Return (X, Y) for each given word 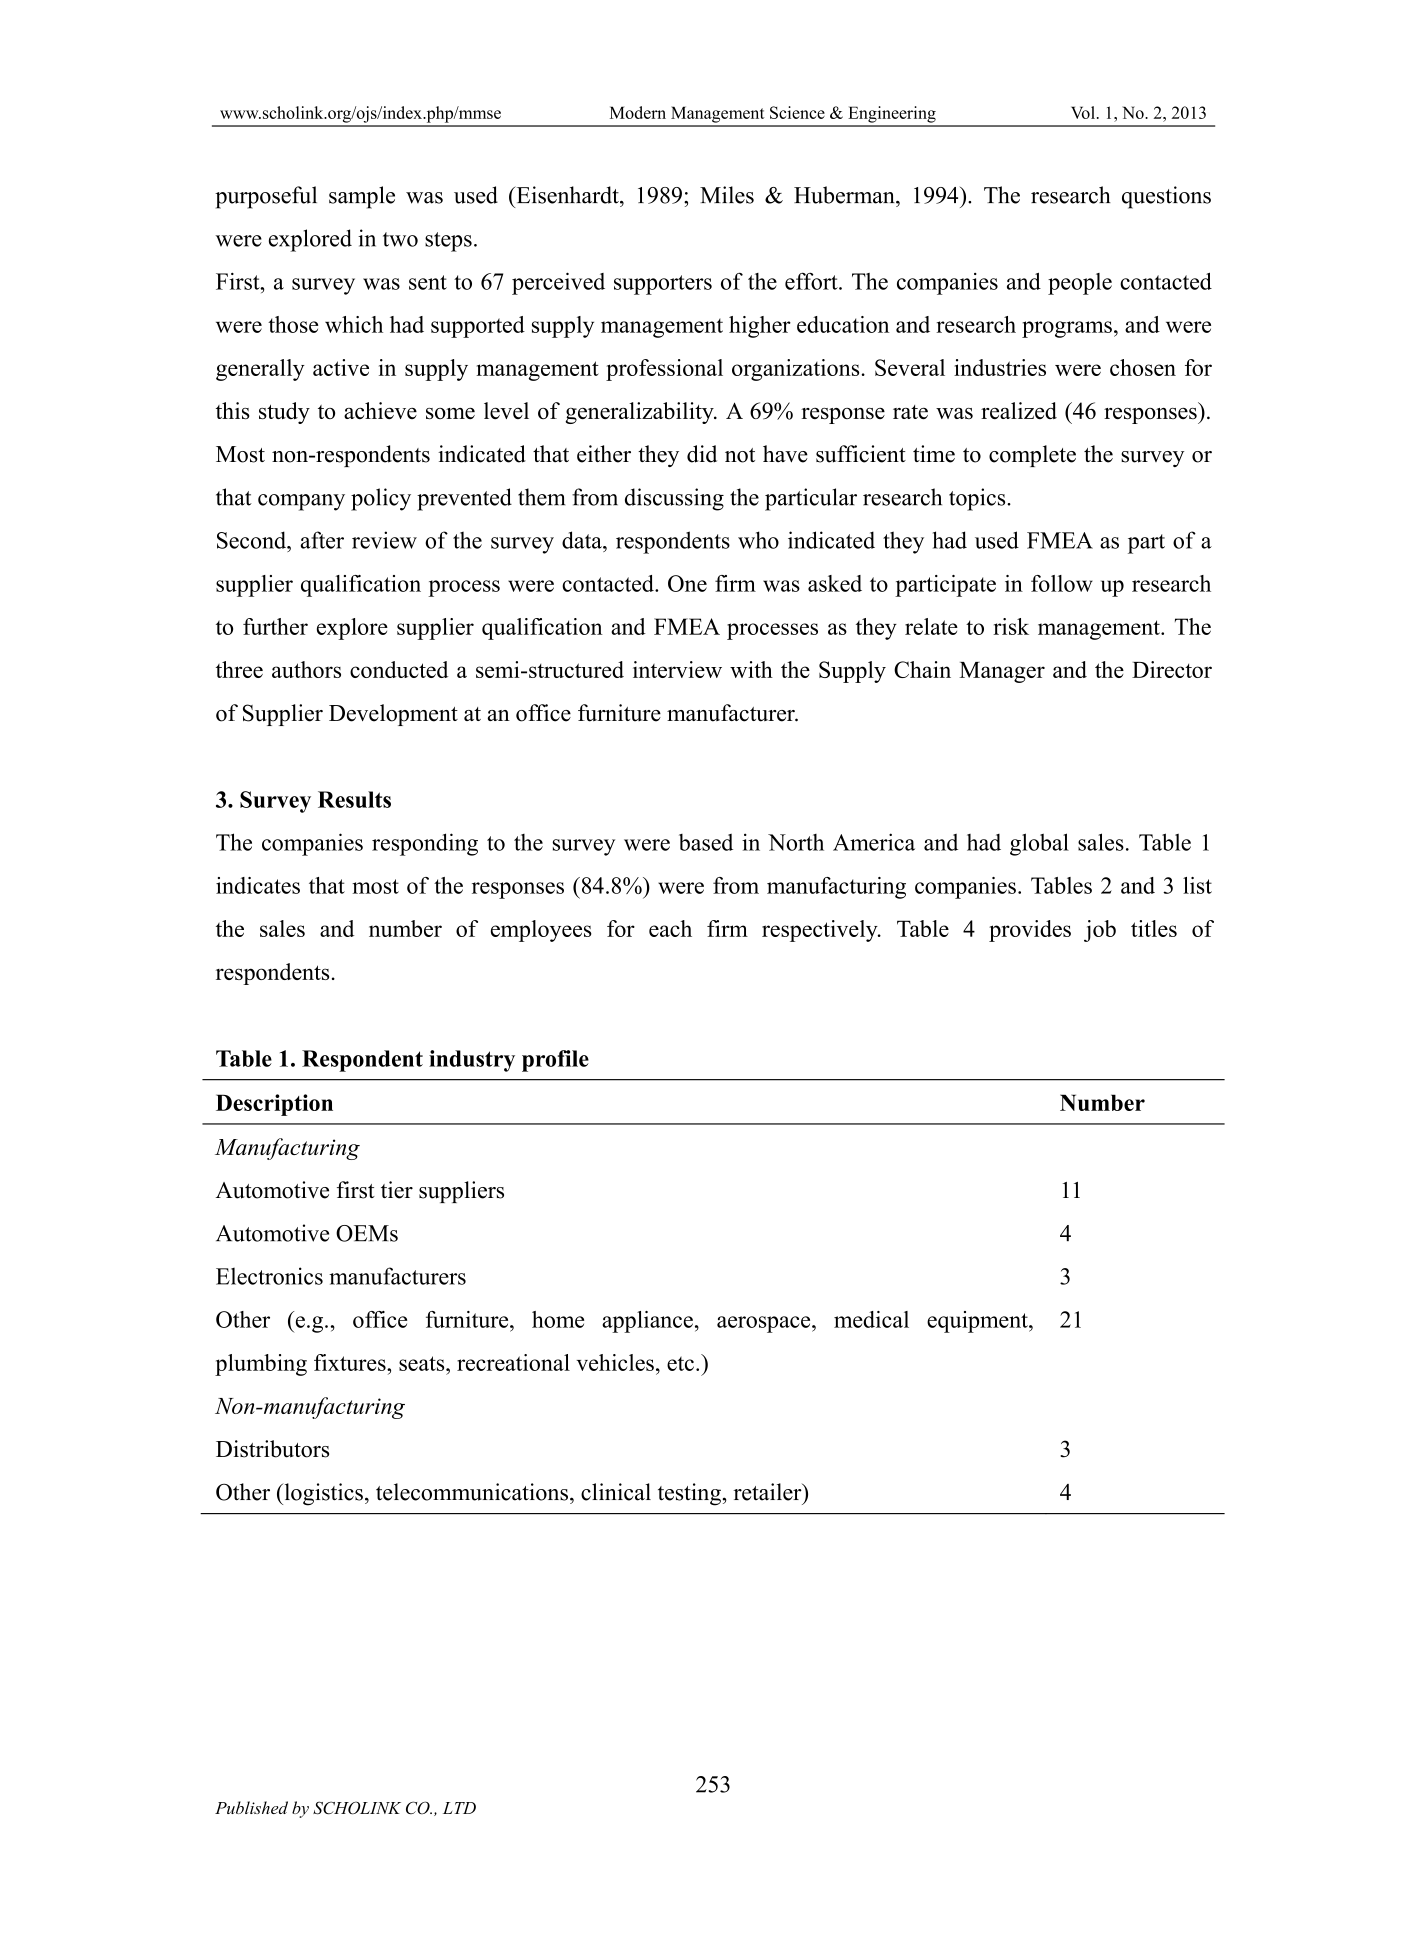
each (670, 928)
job (1100, 931)
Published (251, 1807)
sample (362, 197)
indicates (258, 885)
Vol (1083, 112)
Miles (727, 195)
